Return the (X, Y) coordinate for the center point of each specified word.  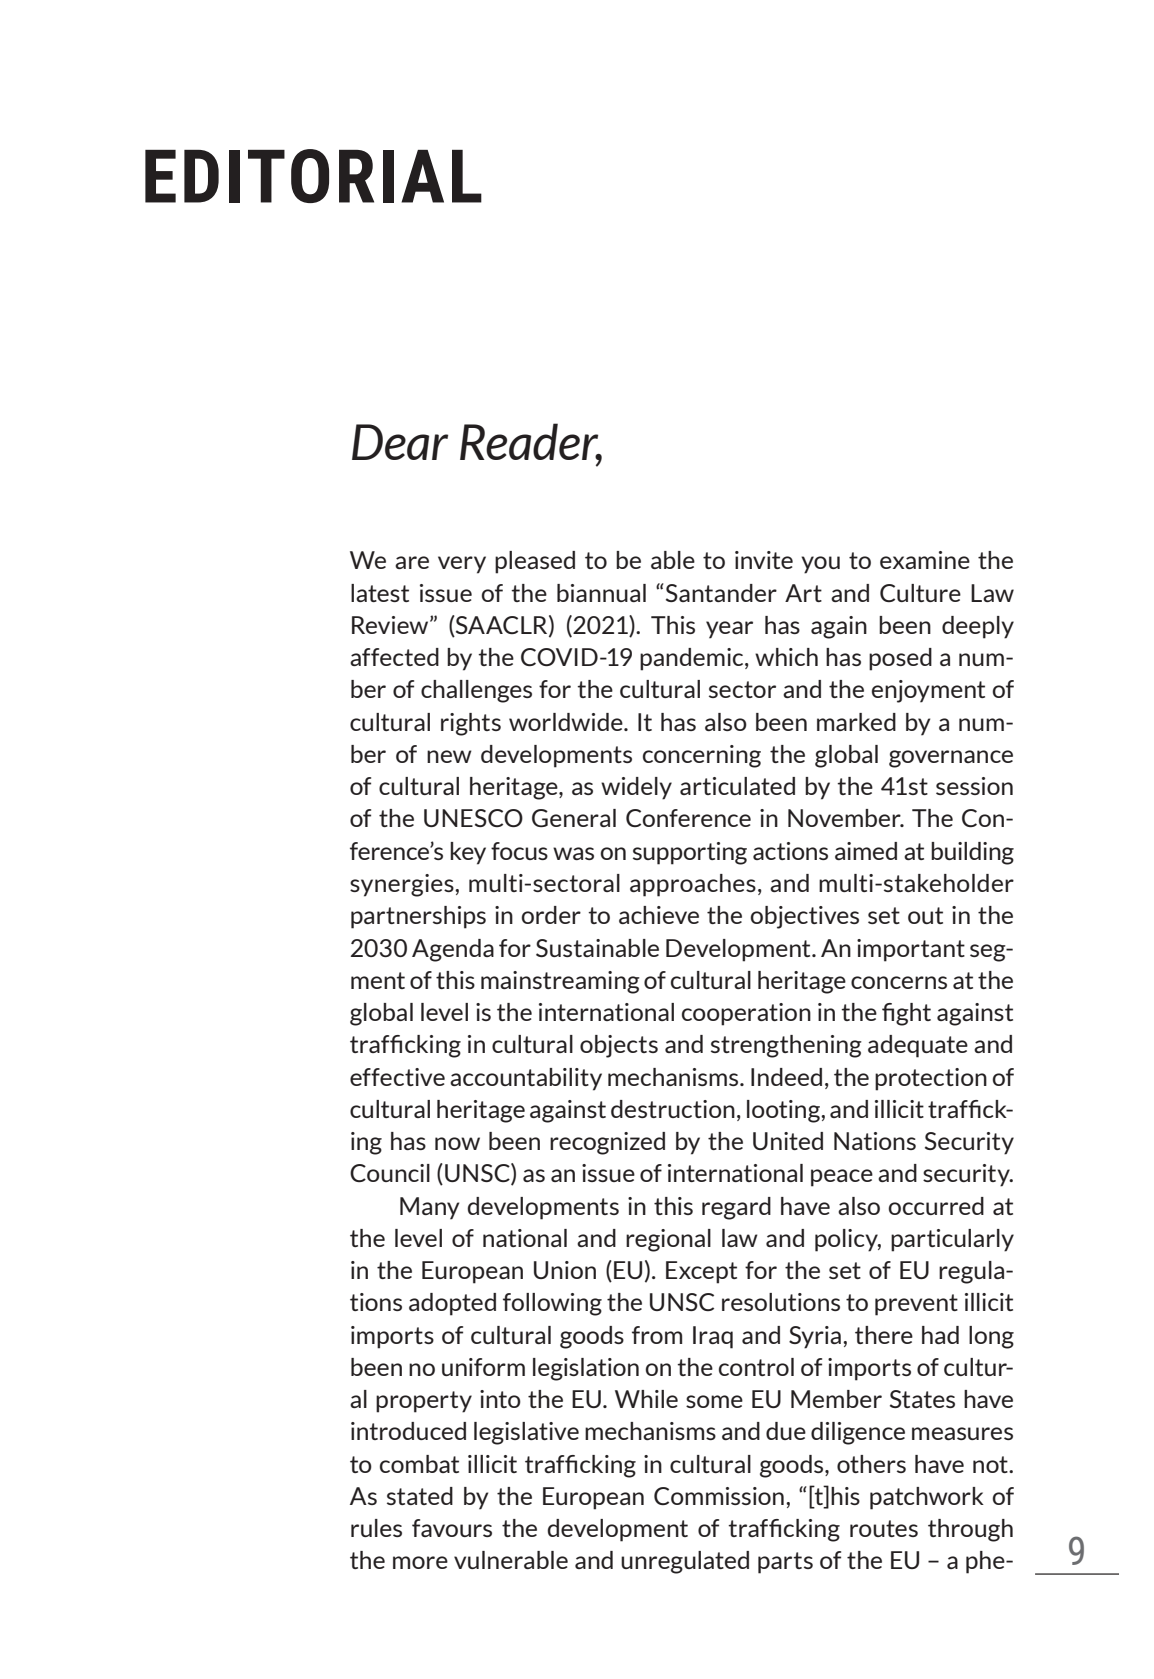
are (412, 562)
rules (376, 1528)
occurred (936, 1206)
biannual (601, 593)
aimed (866, 851)
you (820, 565)
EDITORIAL (313, 176)
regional (668, 1240)
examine (925, 560)
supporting (690, 853)
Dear (400, 442)
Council (390, 1173)
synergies (403, 885)
